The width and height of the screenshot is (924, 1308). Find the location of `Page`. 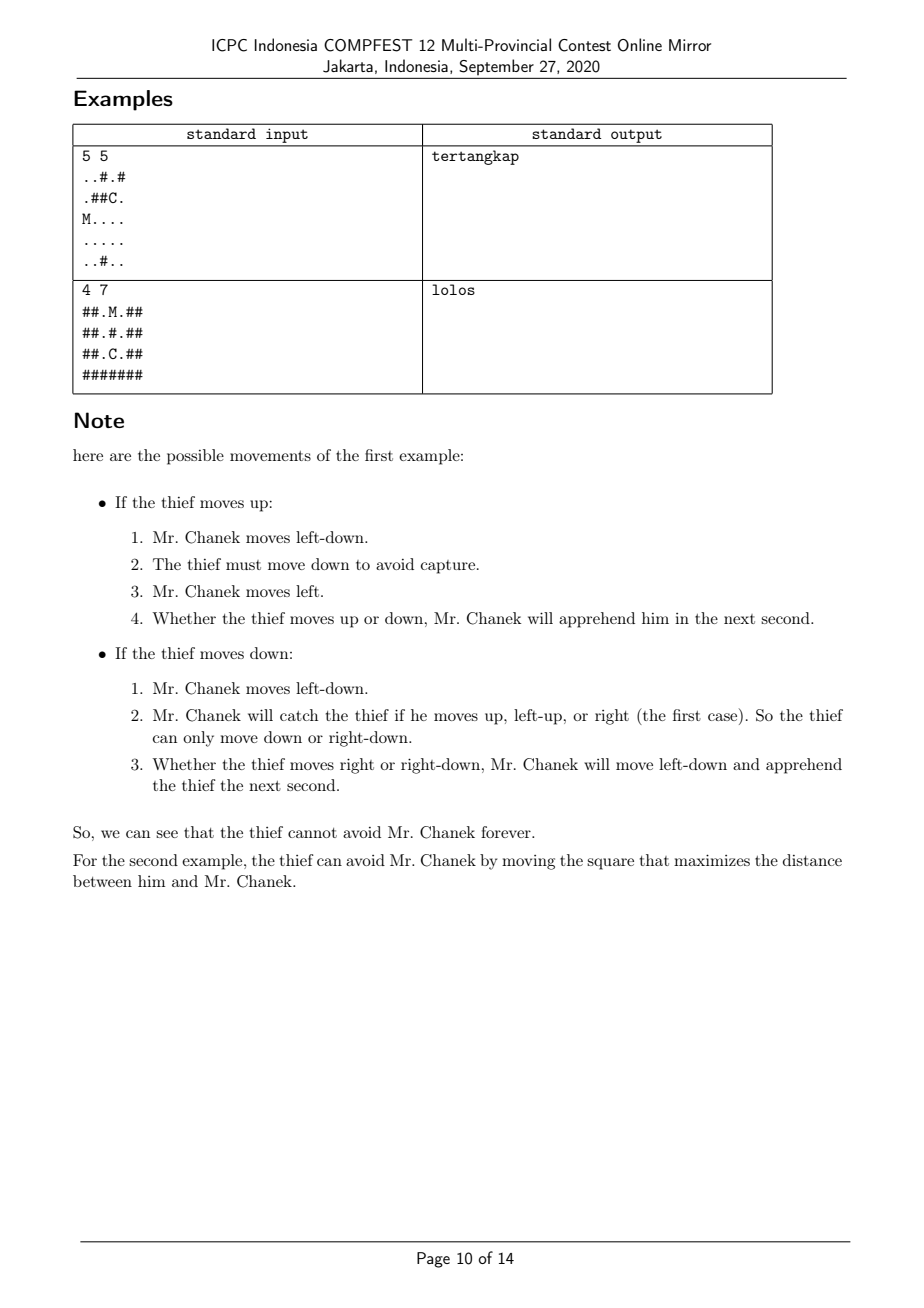

Page is located at coordinates (433, 1260).
